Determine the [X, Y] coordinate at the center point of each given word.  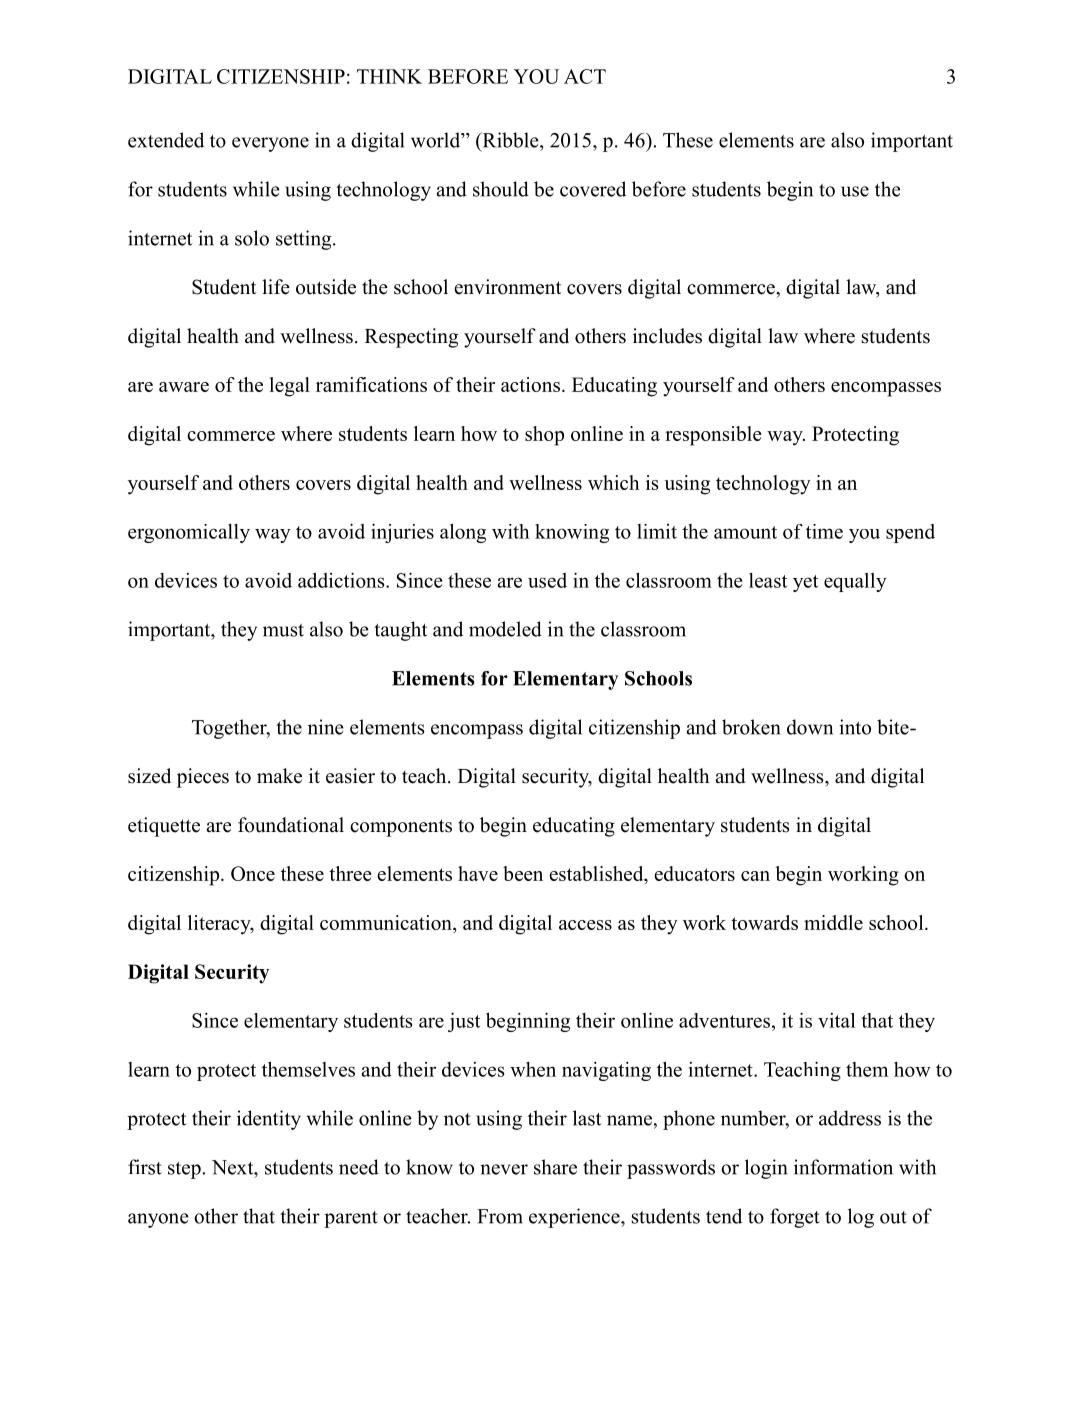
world [437, 140]
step [185, 1170]
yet [805, 583]
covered [593, 189]
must [283, 630]
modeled [505, 629]
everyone [270, 144]
